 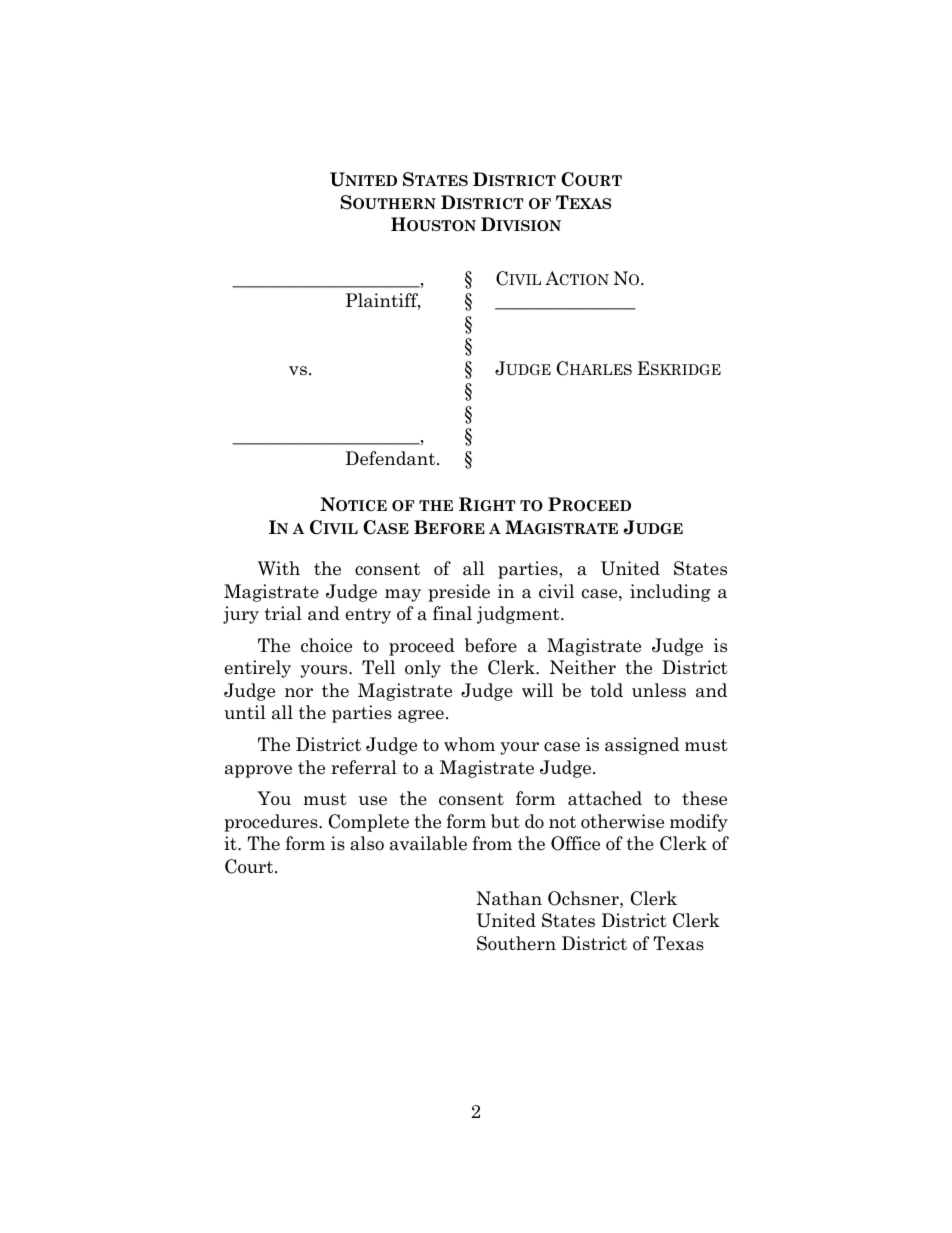 What do you see at coordinates (509, 898) in the screenshot?
I see `Nathan` at bounding box center [509, 898].
